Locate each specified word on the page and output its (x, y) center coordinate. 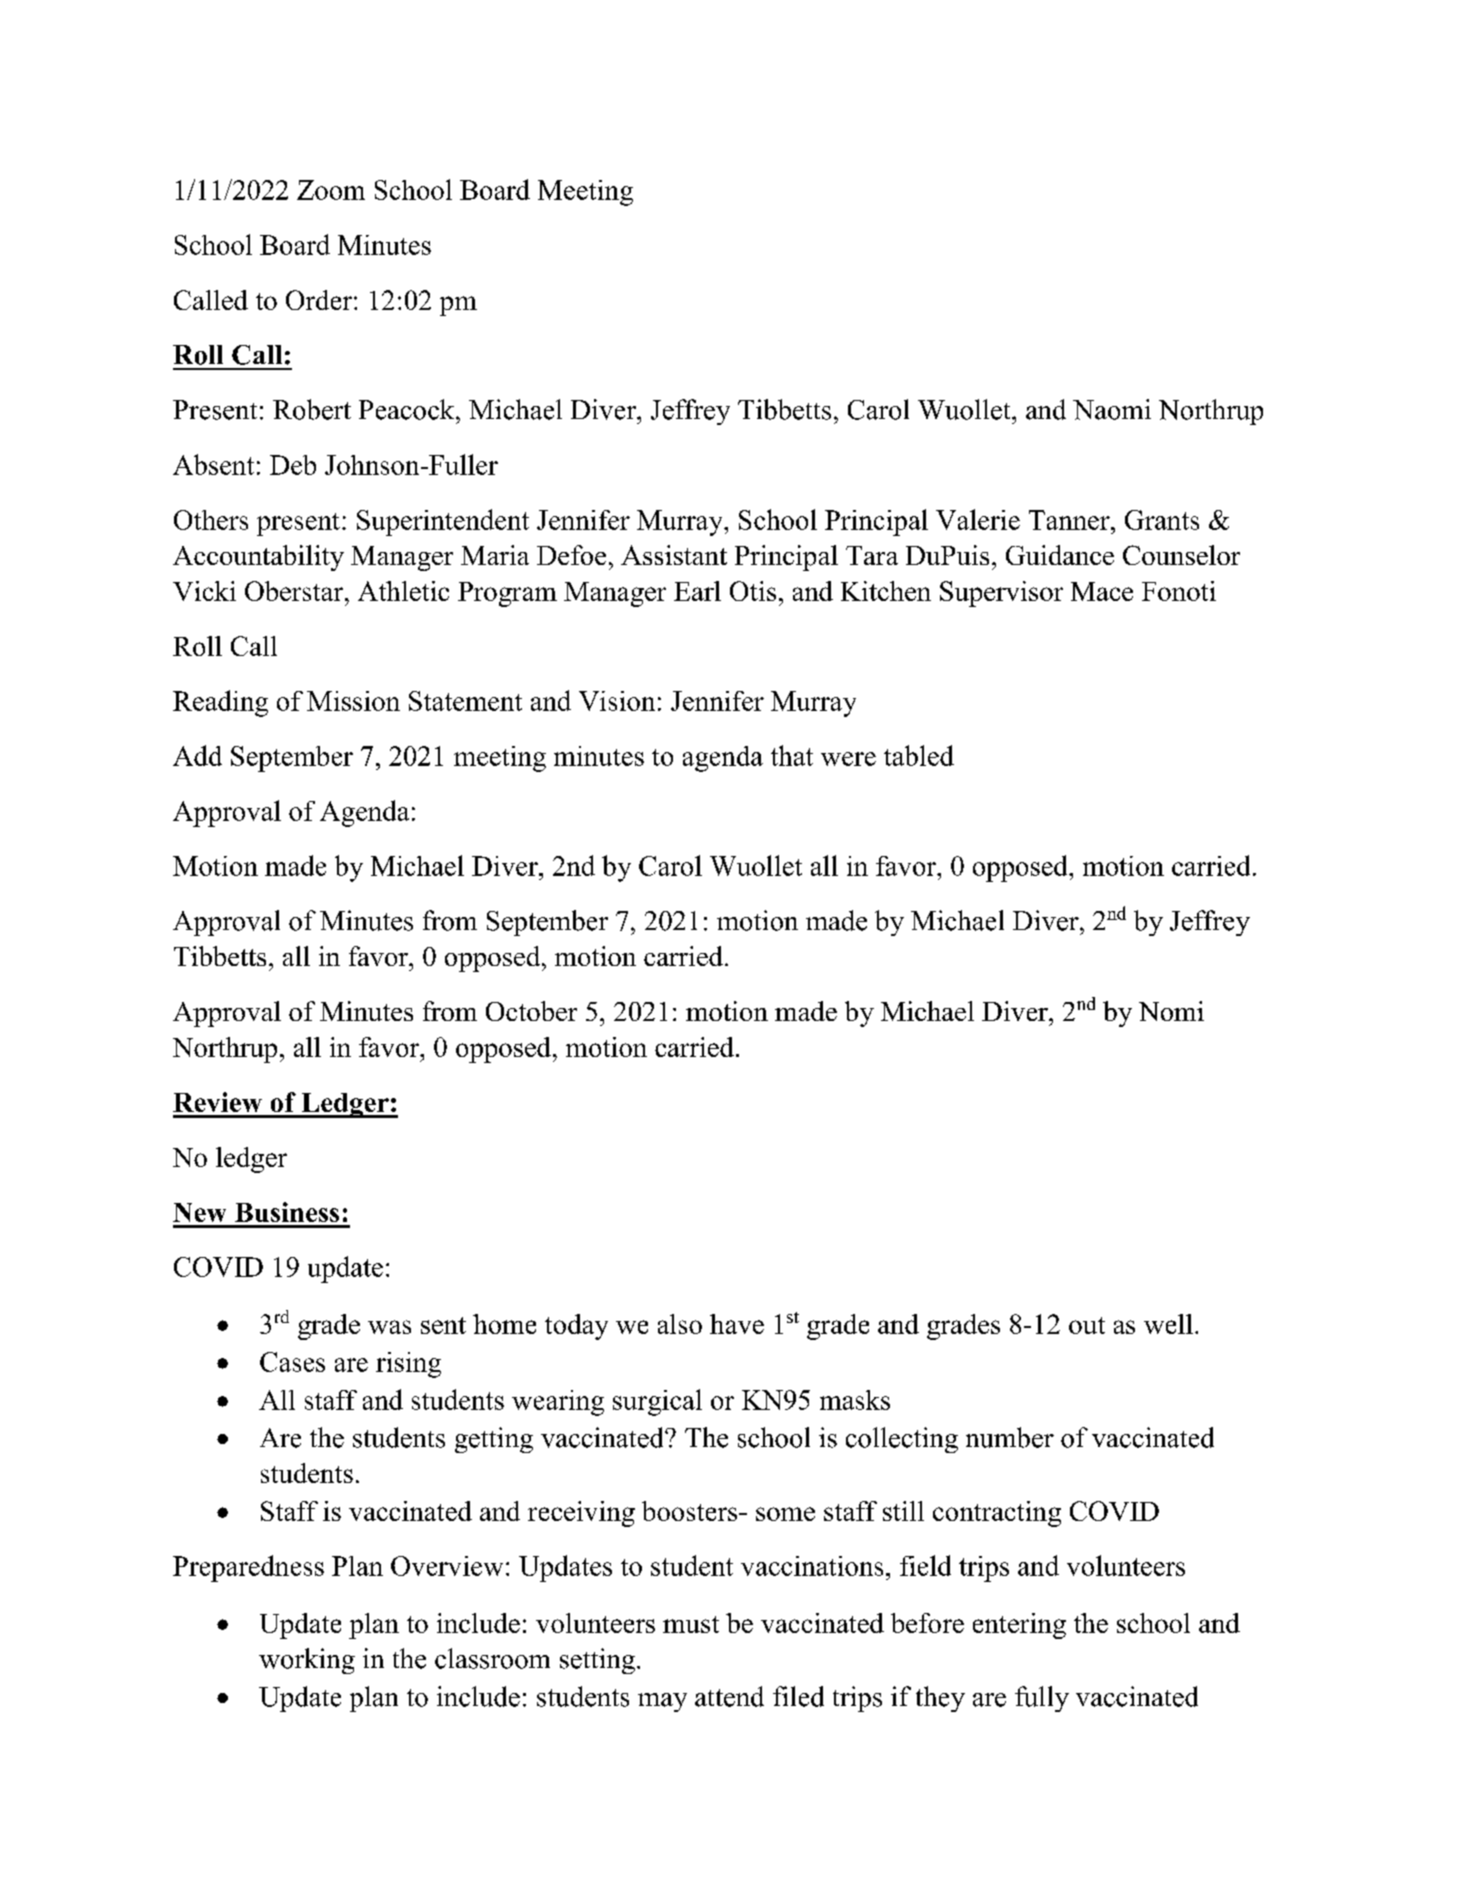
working (307, 1661)
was (389, 1327)
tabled (919, 755)
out (1087, 1325)
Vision (617, 701)
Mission (353, 701)
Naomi (1112, 409)
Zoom (331, 190)
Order (319, 300)
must (691, 1624)
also (680, 1324)
